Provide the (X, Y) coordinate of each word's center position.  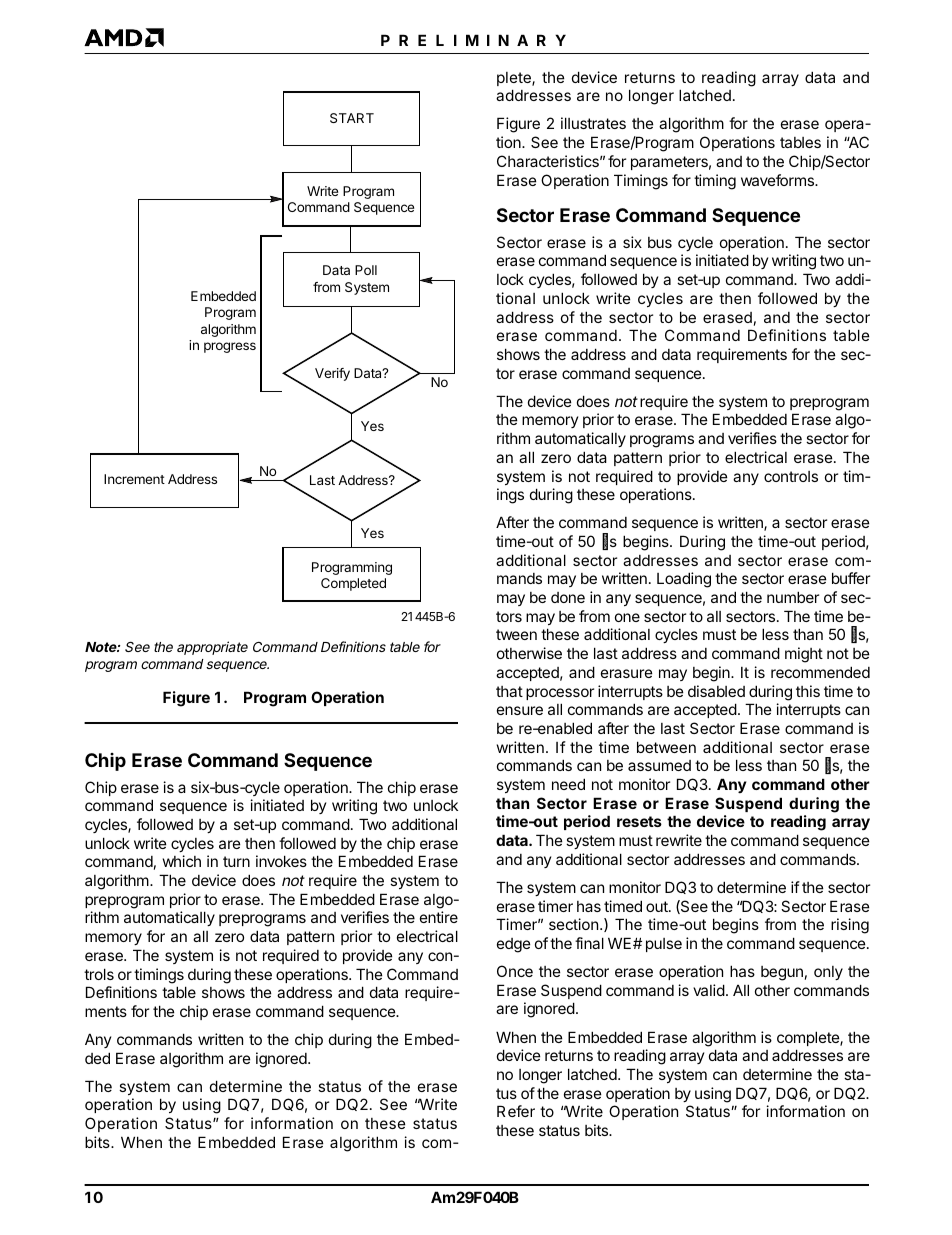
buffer (851, 578)
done (568, 597)
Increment (134, 479)
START (352, 118)
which (182, 861)
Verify (332, 374)
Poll (366, 270)
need (568, 784)
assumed (659, 765)
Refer (516, 1111)
